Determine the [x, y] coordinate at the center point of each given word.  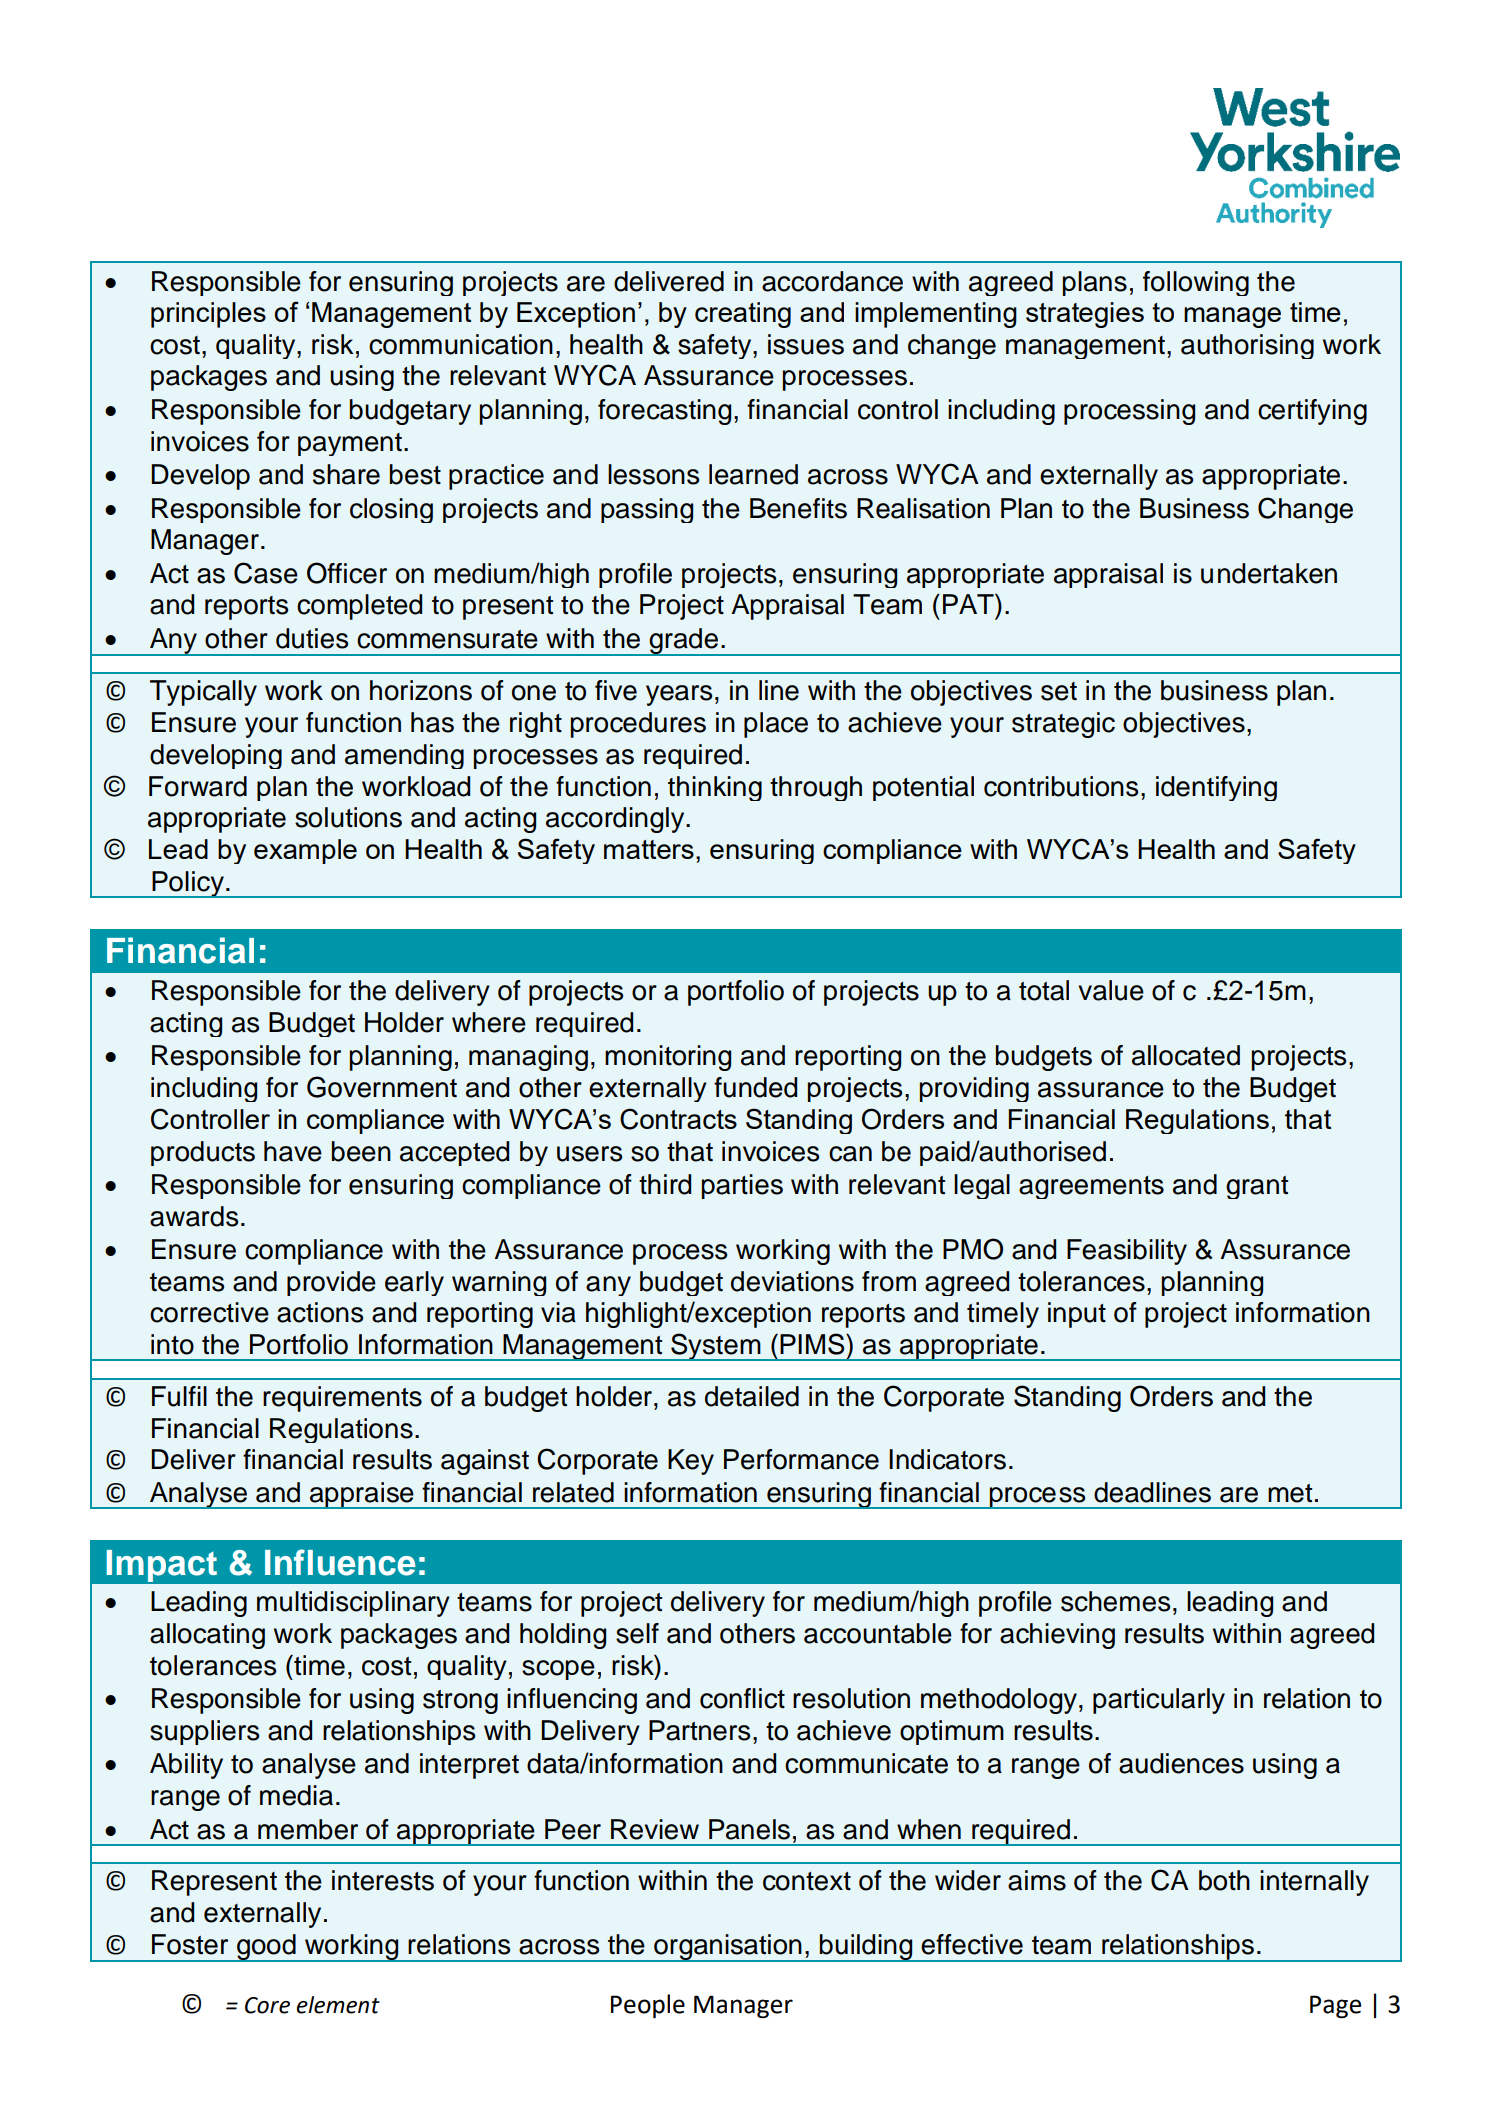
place [776, 725]
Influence [340, 1562]
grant [1257, 1187]
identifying [1216, 788]
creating [743, 315]
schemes [1115, 1601]
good [266, 1948]
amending [404, 756]
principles [208, 315]
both [1224, 1880]
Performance [801, 1459]
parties [742, 1186]
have [293, 1151]
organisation [728, 1948]
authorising [1247, 346]
